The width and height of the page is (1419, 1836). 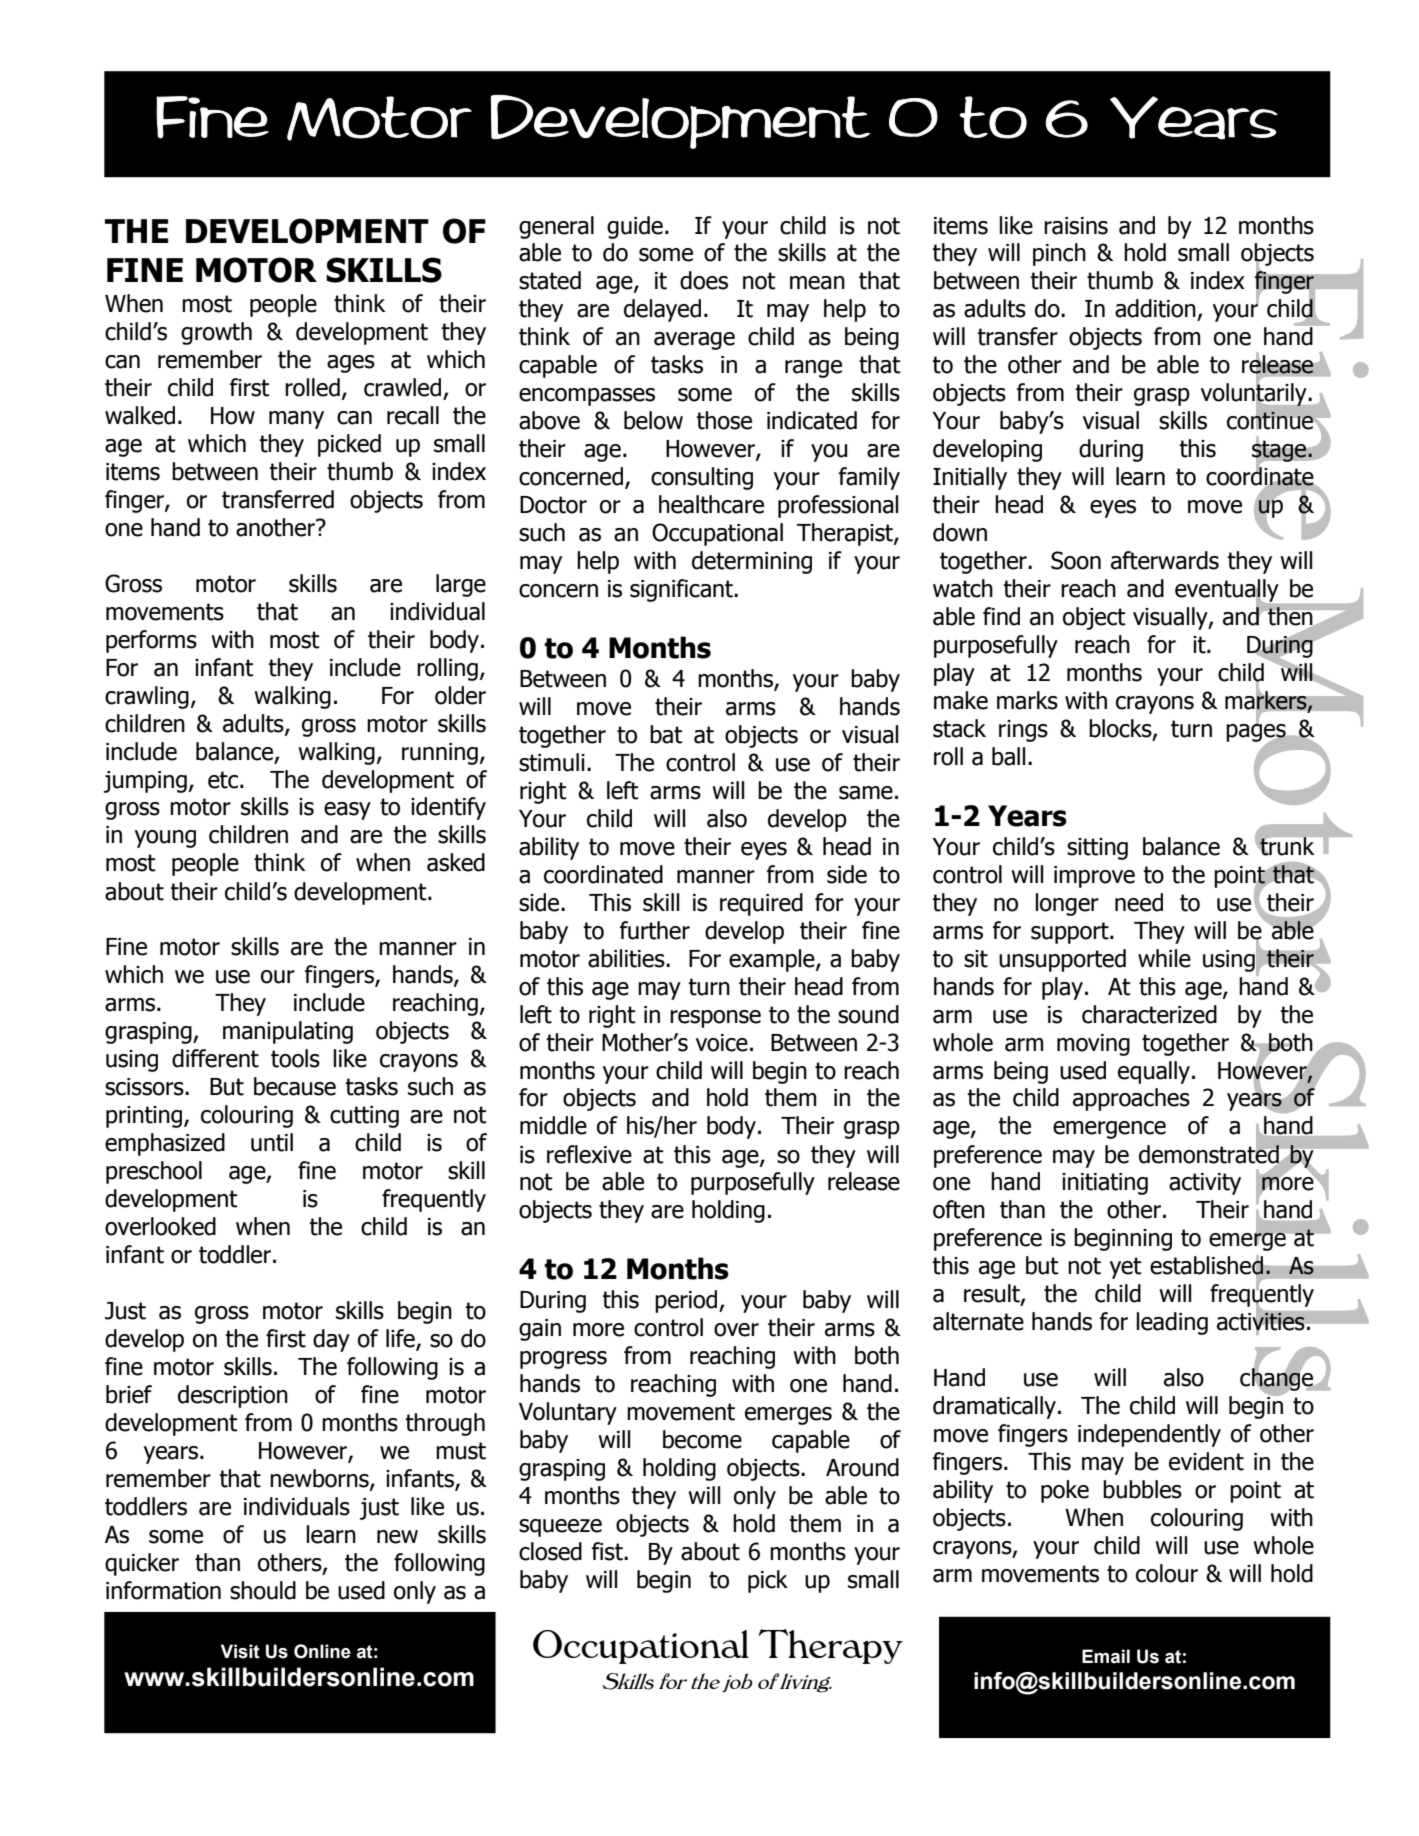 I want to click on Therapy, so click(x=831, y=1646).
